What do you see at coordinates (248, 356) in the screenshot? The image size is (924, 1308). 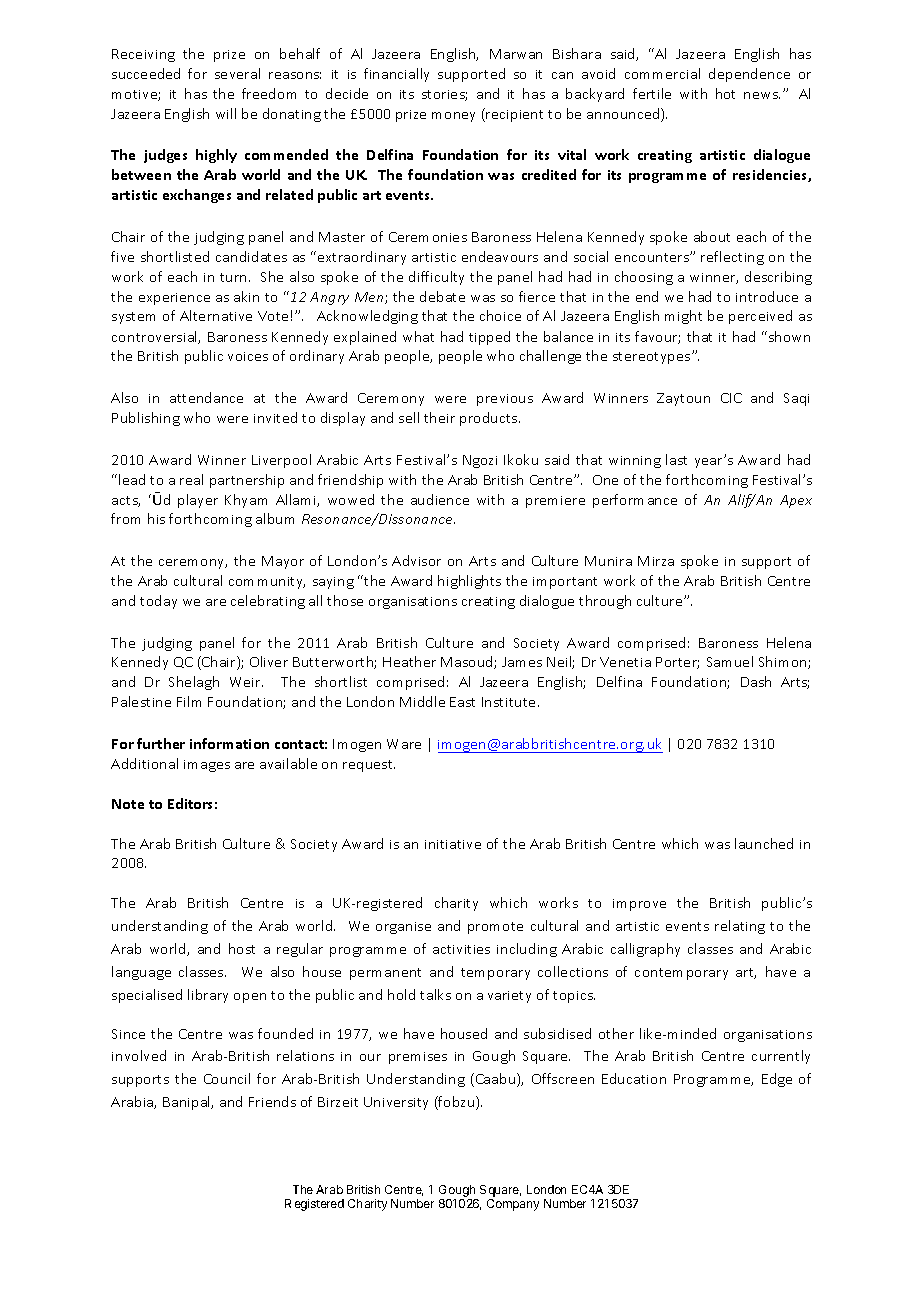 I see `voices` at bounding box center [248, 356].
